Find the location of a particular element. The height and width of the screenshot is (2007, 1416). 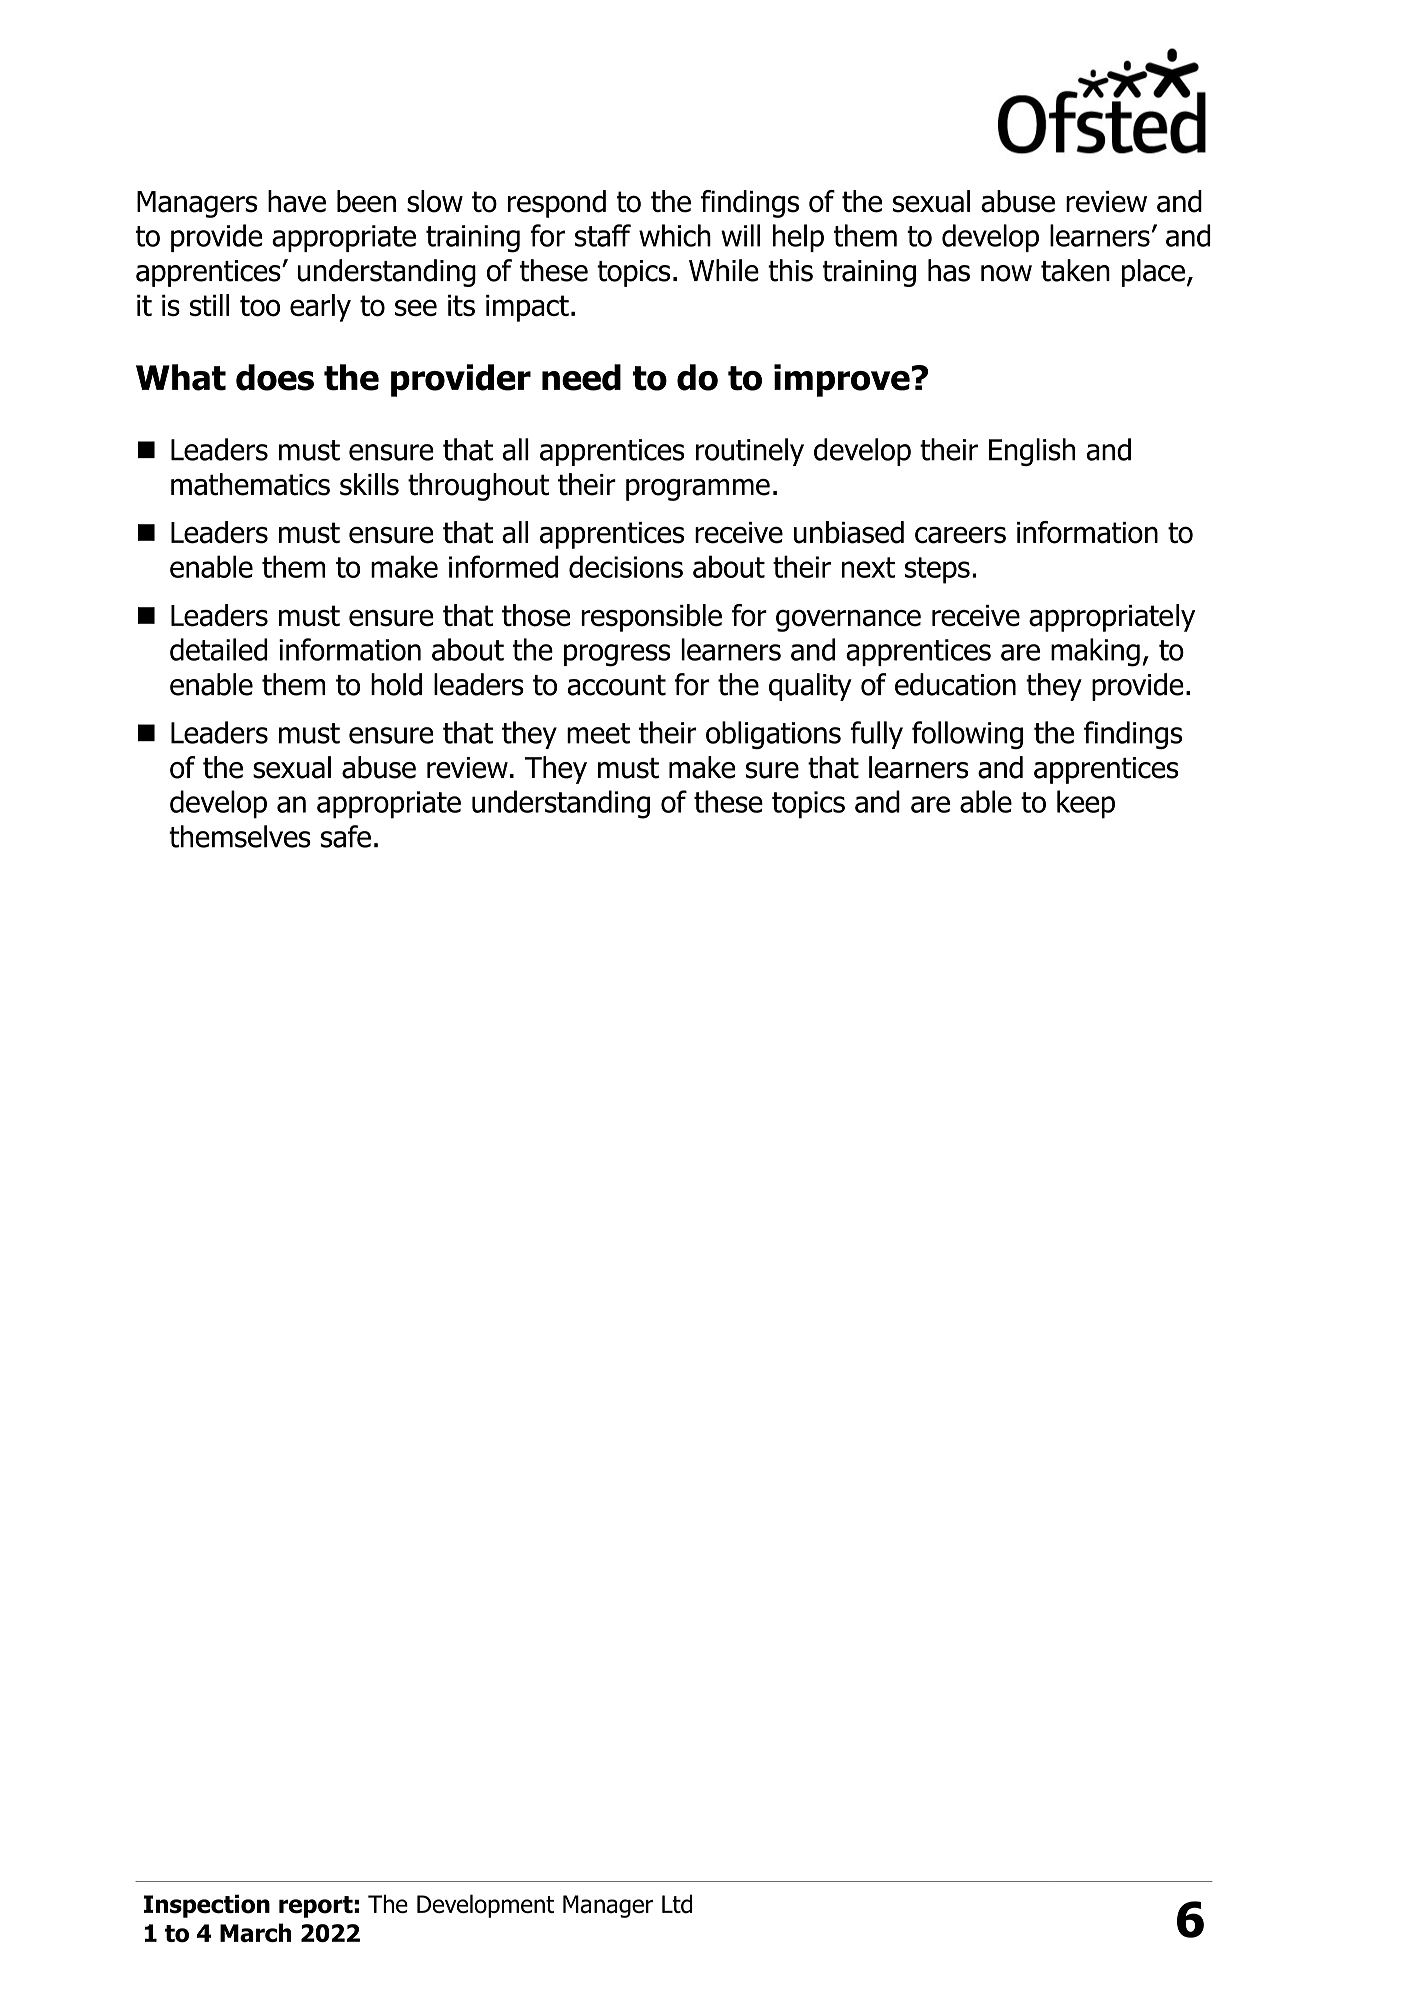

March is located at coordinates (255, 1932).
